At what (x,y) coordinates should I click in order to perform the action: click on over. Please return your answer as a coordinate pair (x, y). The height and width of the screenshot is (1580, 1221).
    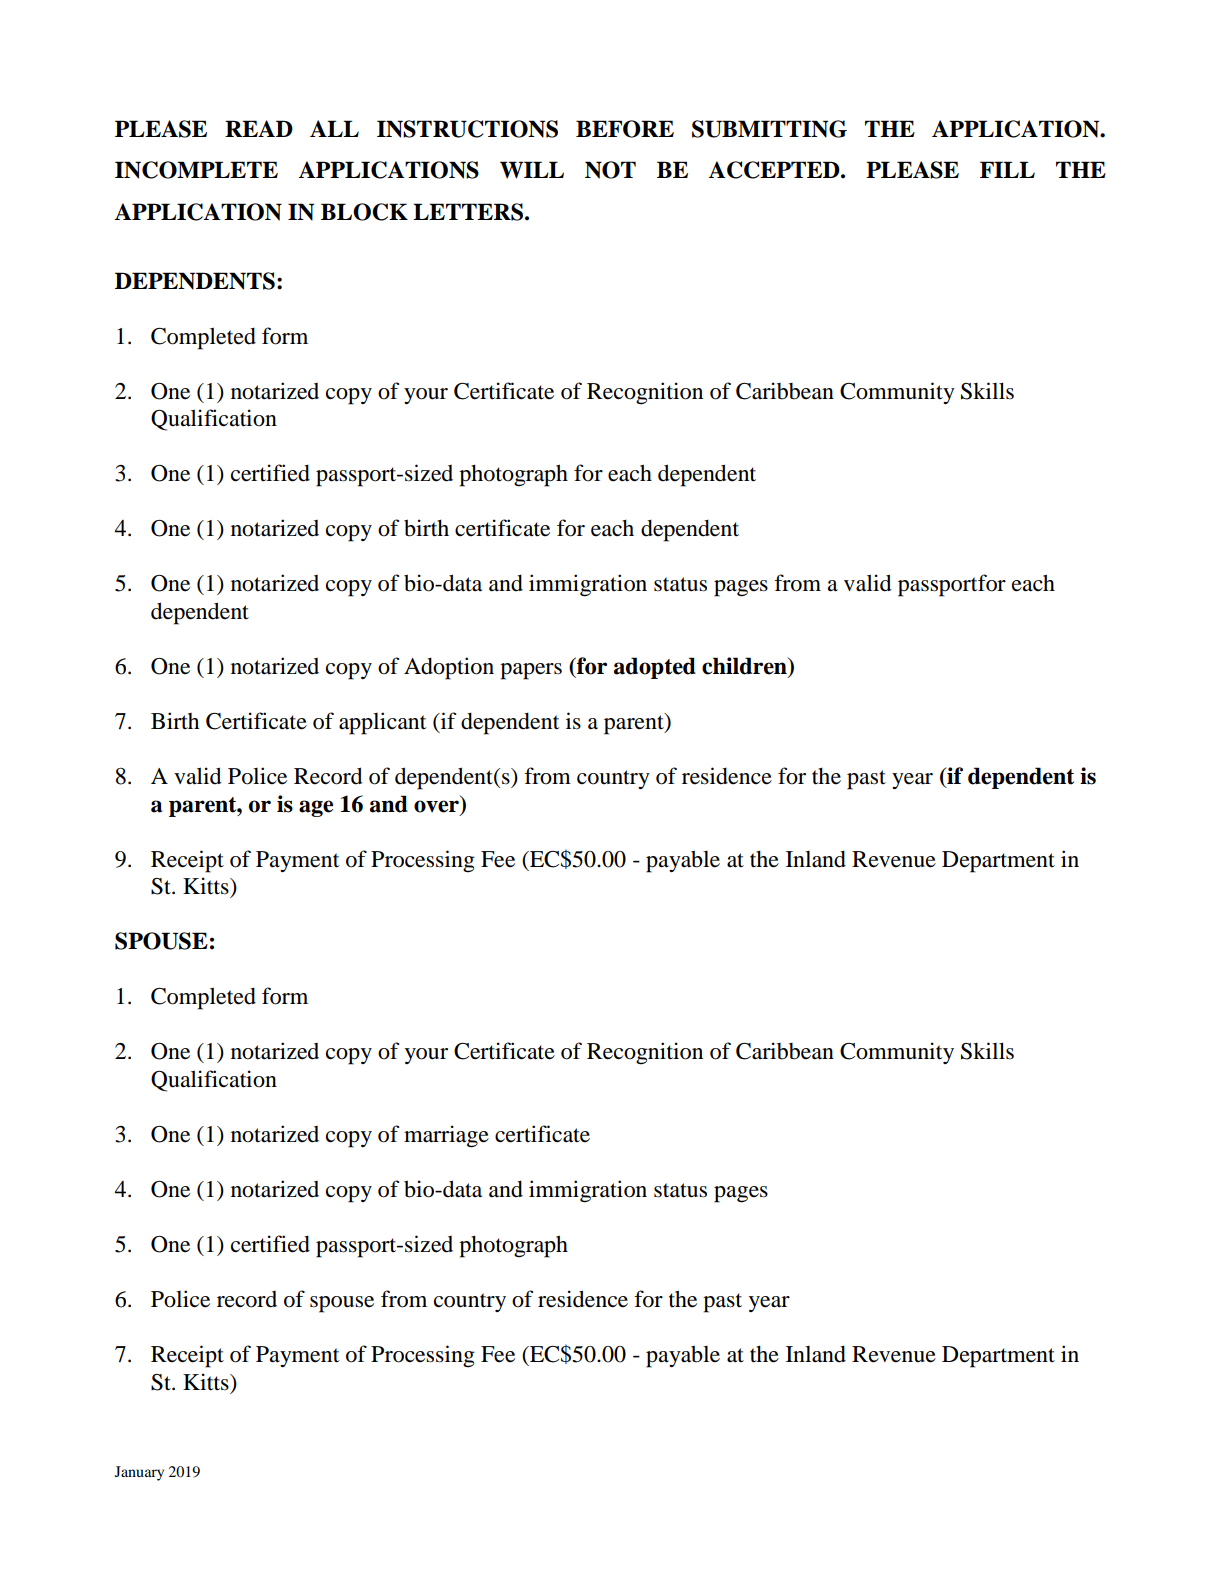
    Looking at the image, I should click on (438, 807).
